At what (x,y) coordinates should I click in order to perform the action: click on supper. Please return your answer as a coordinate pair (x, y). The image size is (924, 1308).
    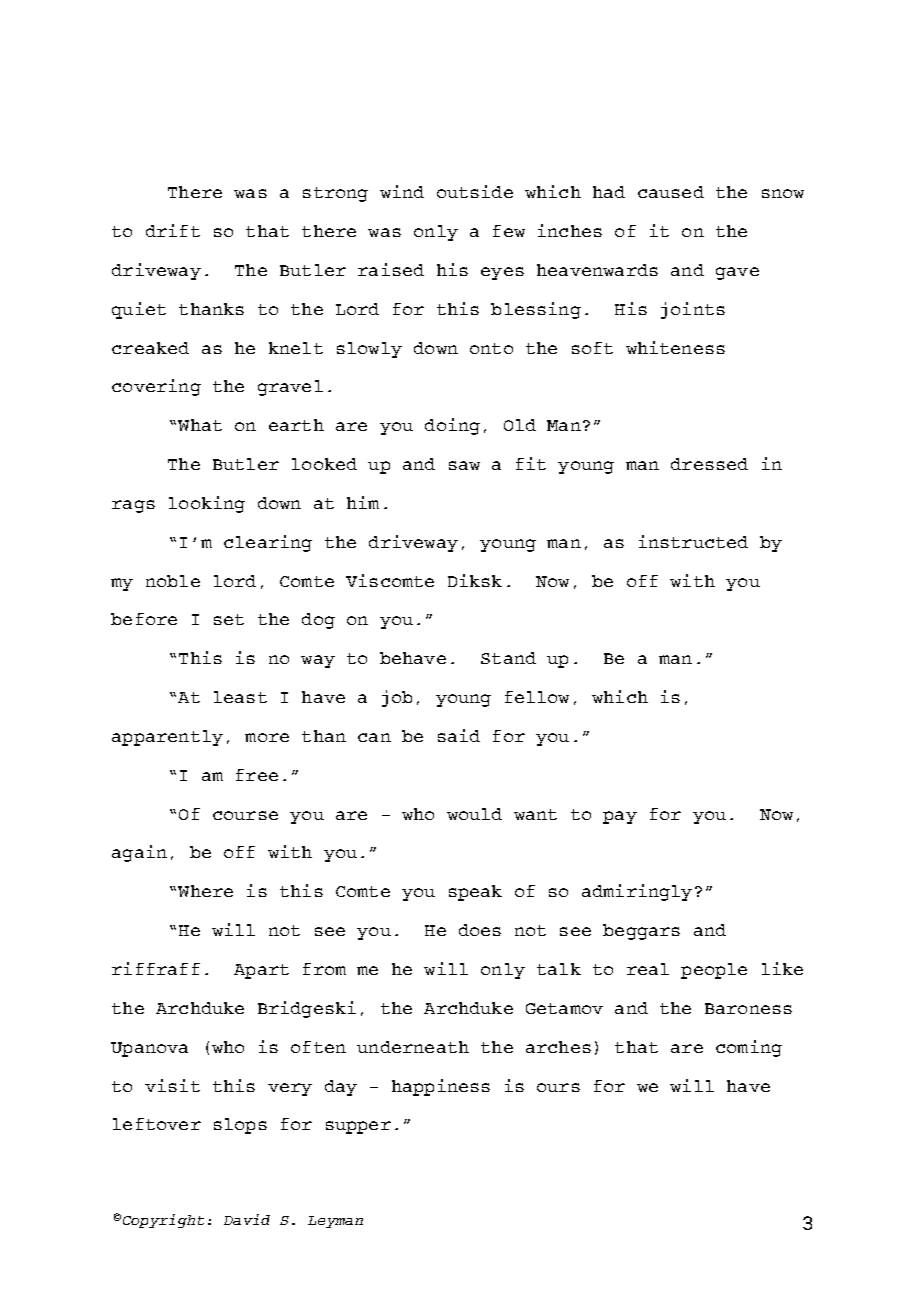
    Looking at the image, I should click on (358, 1127).
